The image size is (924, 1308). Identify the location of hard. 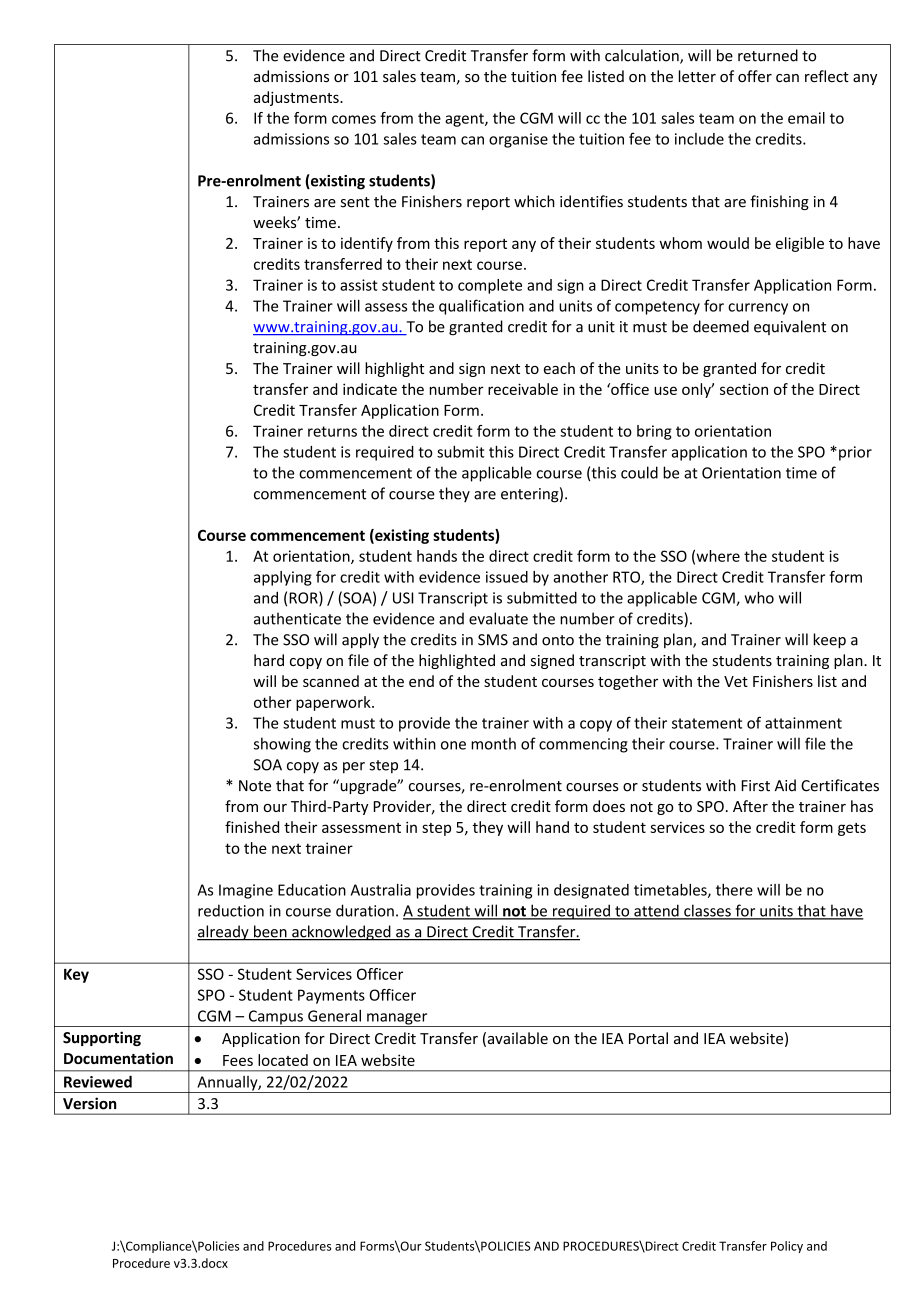
(269, 660).
